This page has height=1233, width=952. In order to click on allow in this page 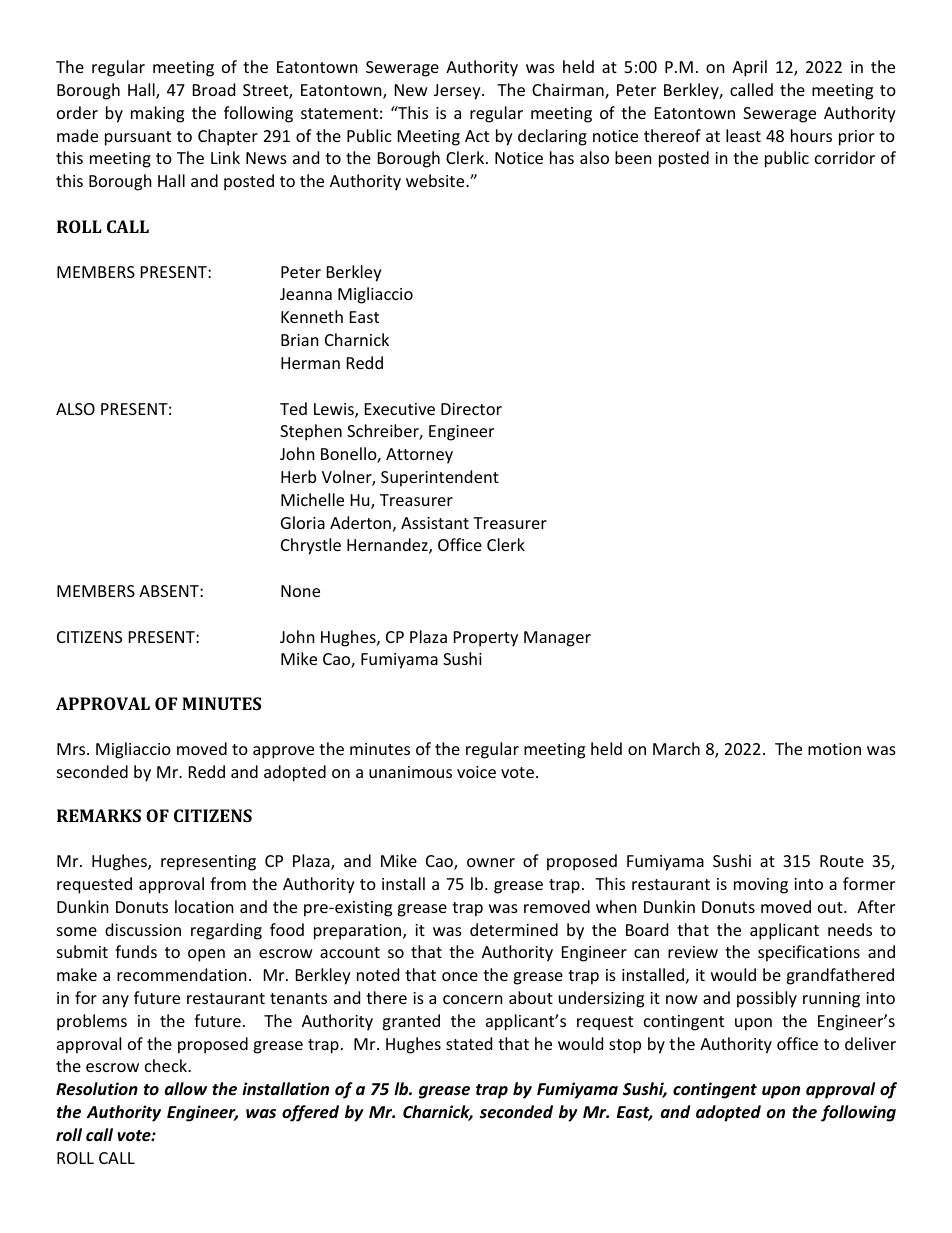, I will do `click(186, 1088)`.
